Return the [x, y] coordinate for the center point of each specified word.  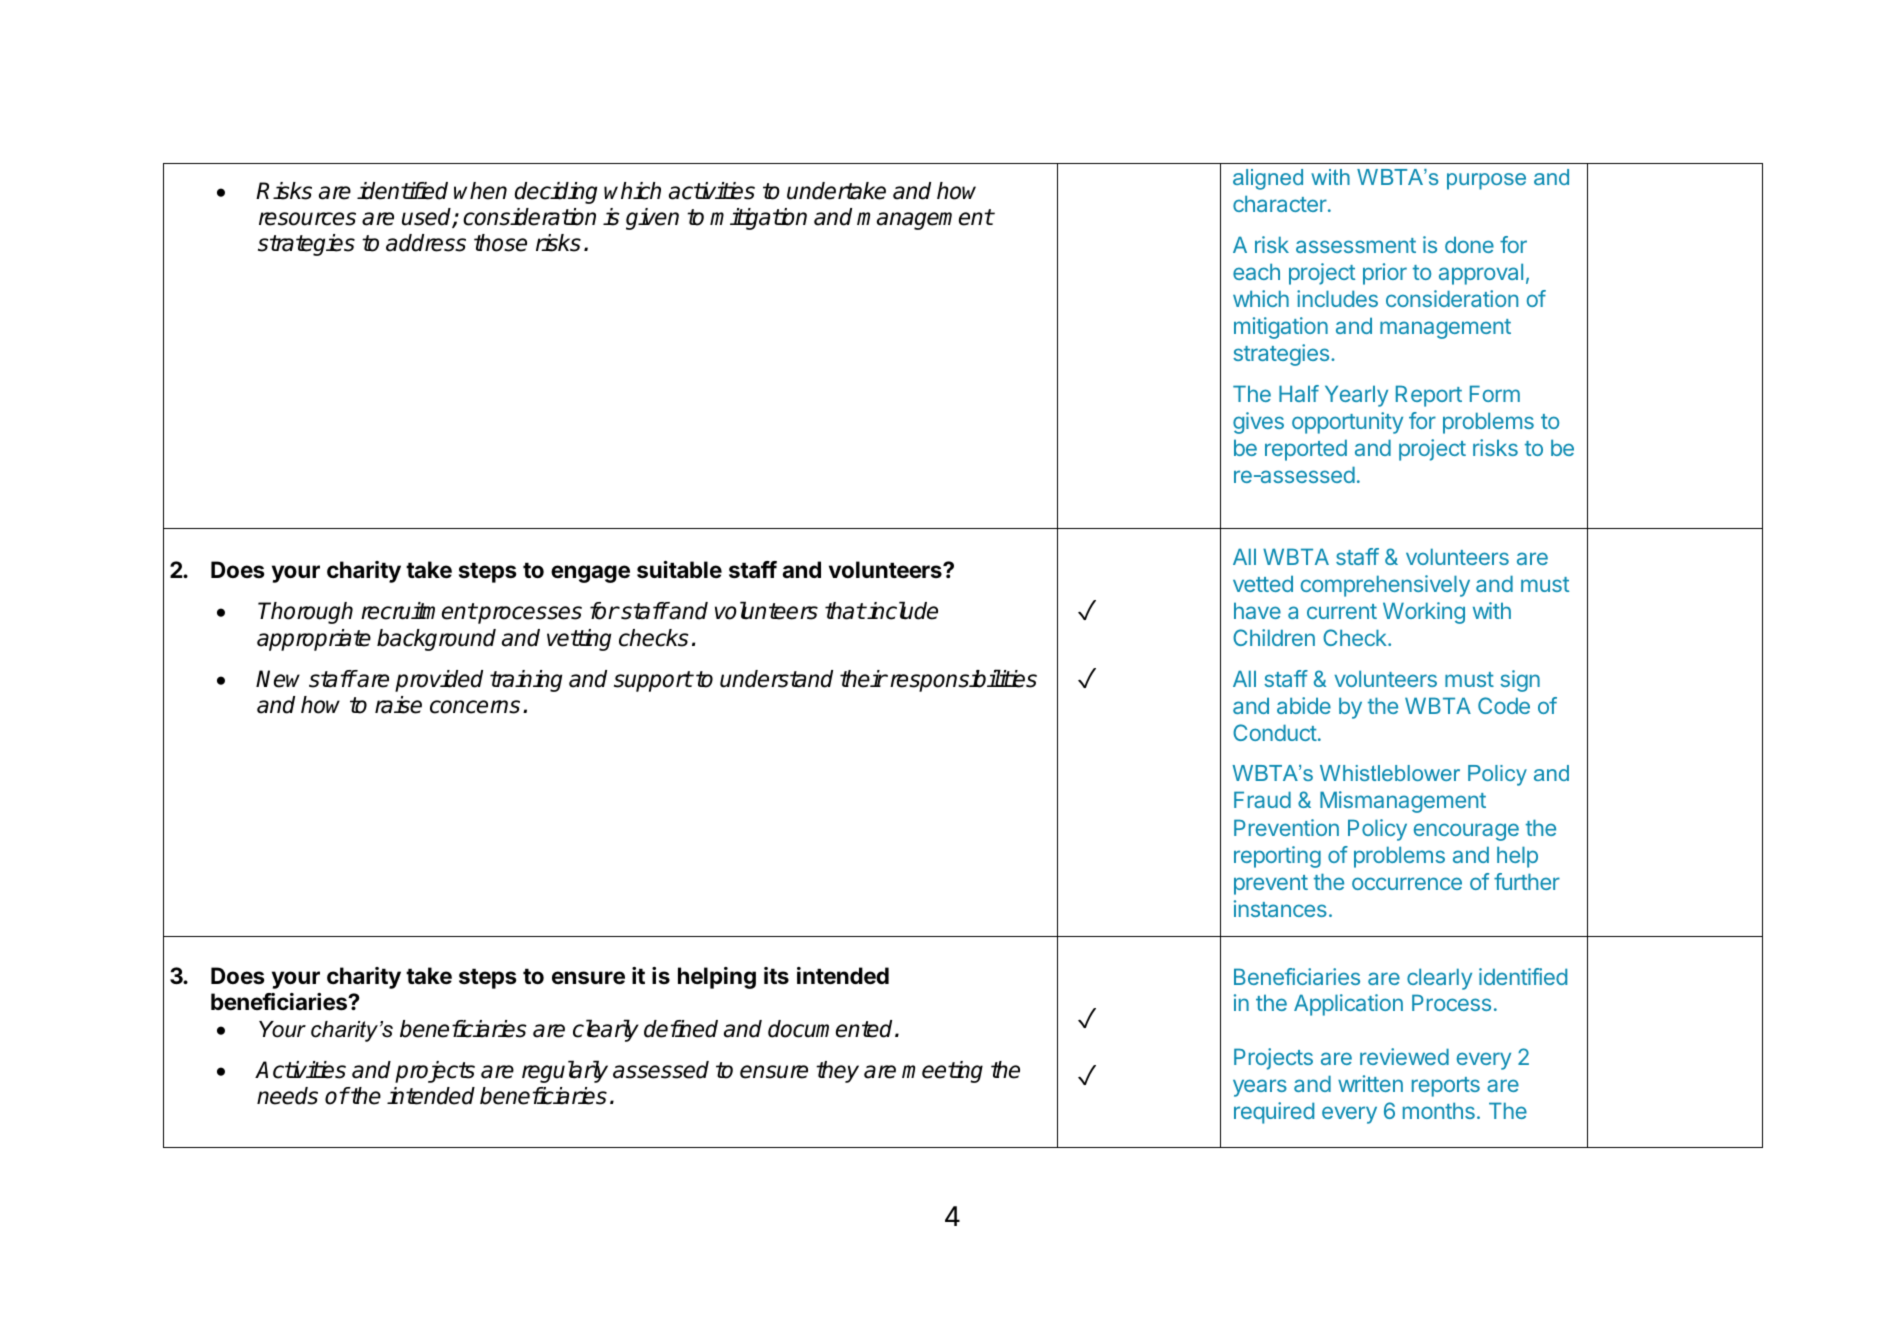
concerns [475, 707]
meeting [942, 1072]
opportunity [1347, 423]
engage [590, 574]
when [480, 191]
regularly [565, 1071]
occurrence [1407, 883]
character [1281, 203]
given [652, 219]
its [776, 975]
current [1342, 611]
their [863, 679]
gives [1258, 423]
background [436, 640]
